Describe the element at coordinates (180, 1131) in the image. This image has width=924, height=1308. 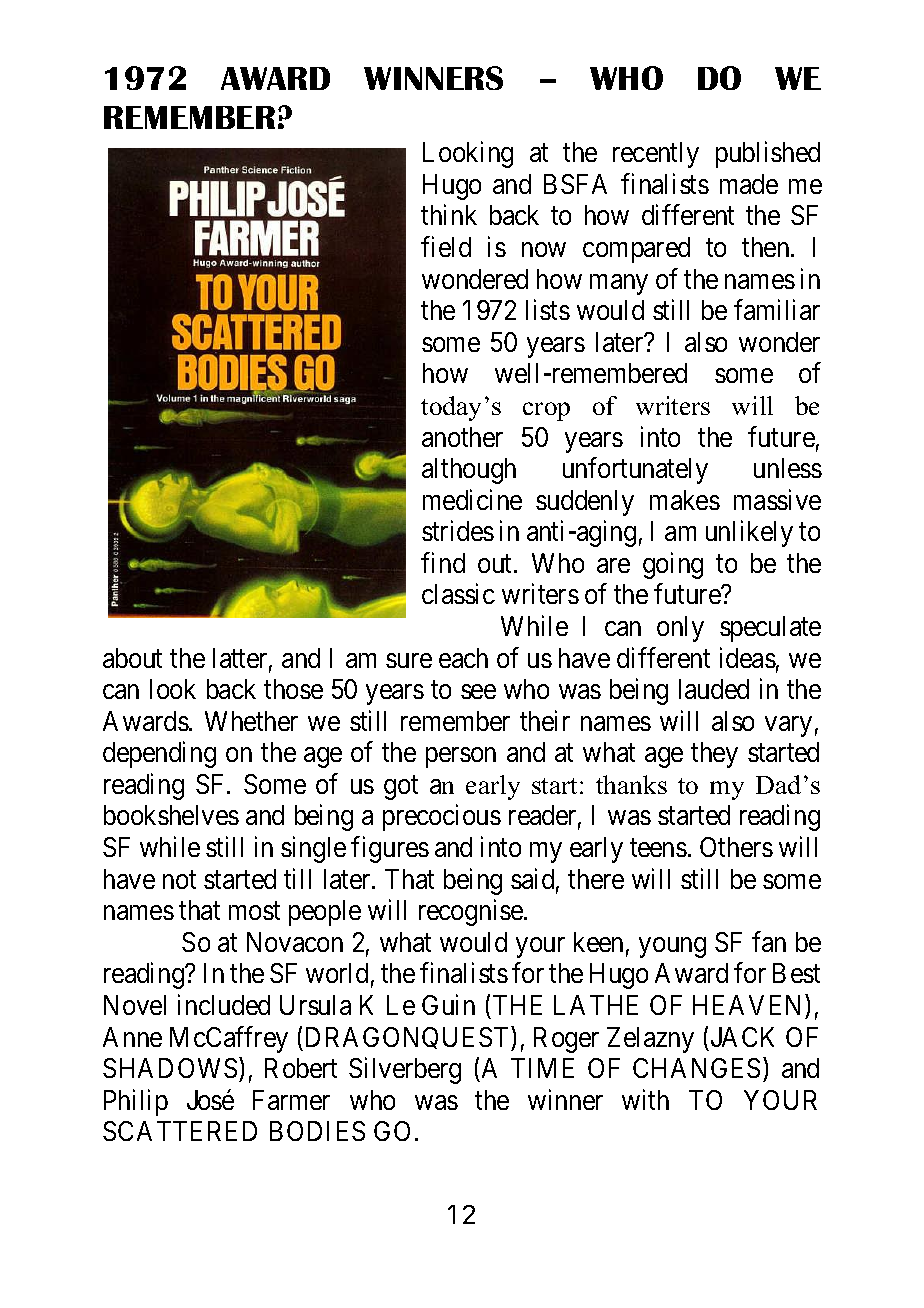
I see `SCATTERED` at that location.
